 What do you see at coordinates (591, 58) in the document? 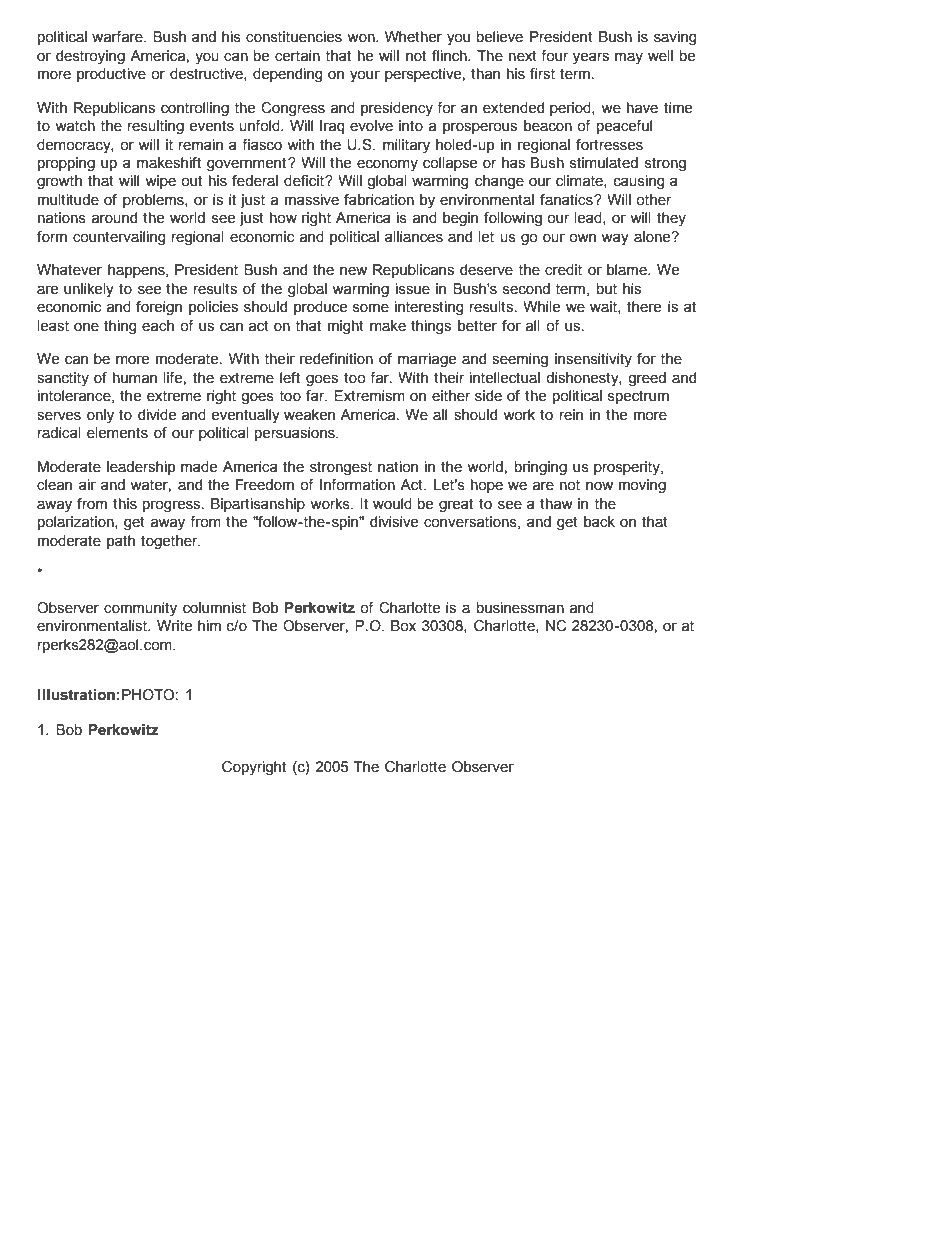
I see `years` at bounding box center [591, 58].
